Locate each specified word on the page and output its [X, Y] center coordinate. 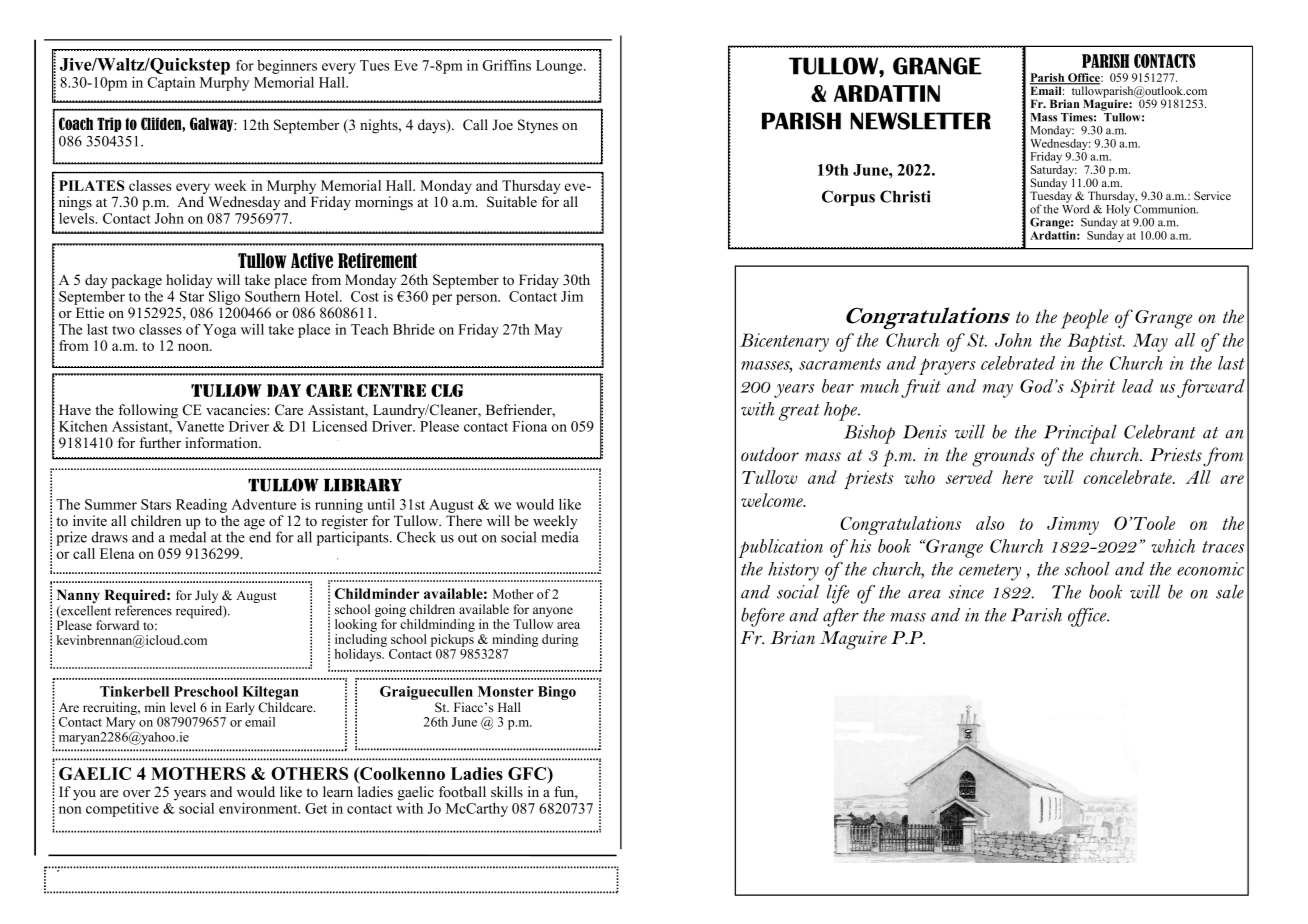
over [136, 794]
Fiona [529, 426]
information [223, 442]
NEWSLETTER [921, 121]
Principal [1080, 434]
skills [507, 791]
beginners [287, 67]
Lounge [560, 67]
